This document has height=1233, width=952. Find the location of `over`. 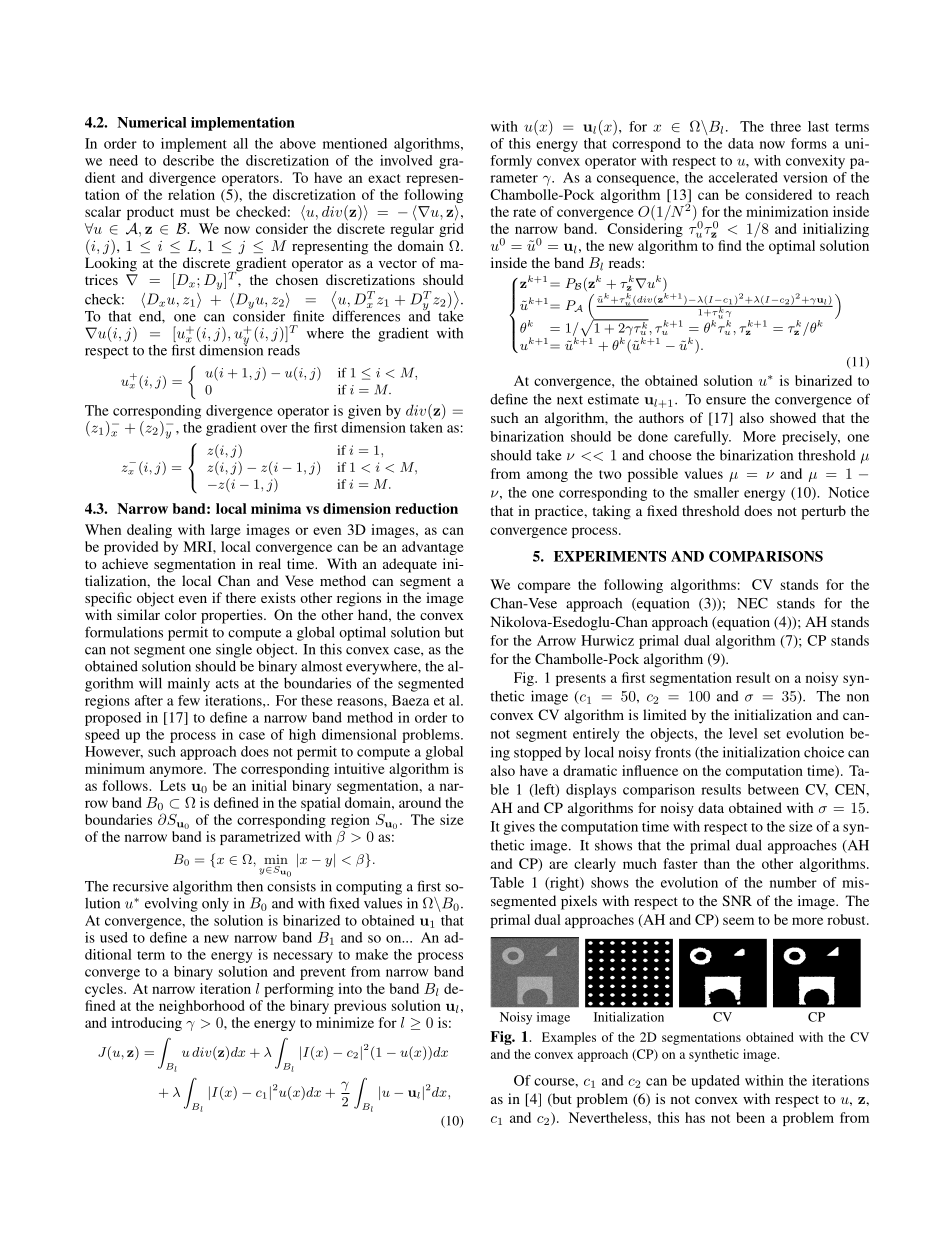

over is located at coordinates (273, 429).
